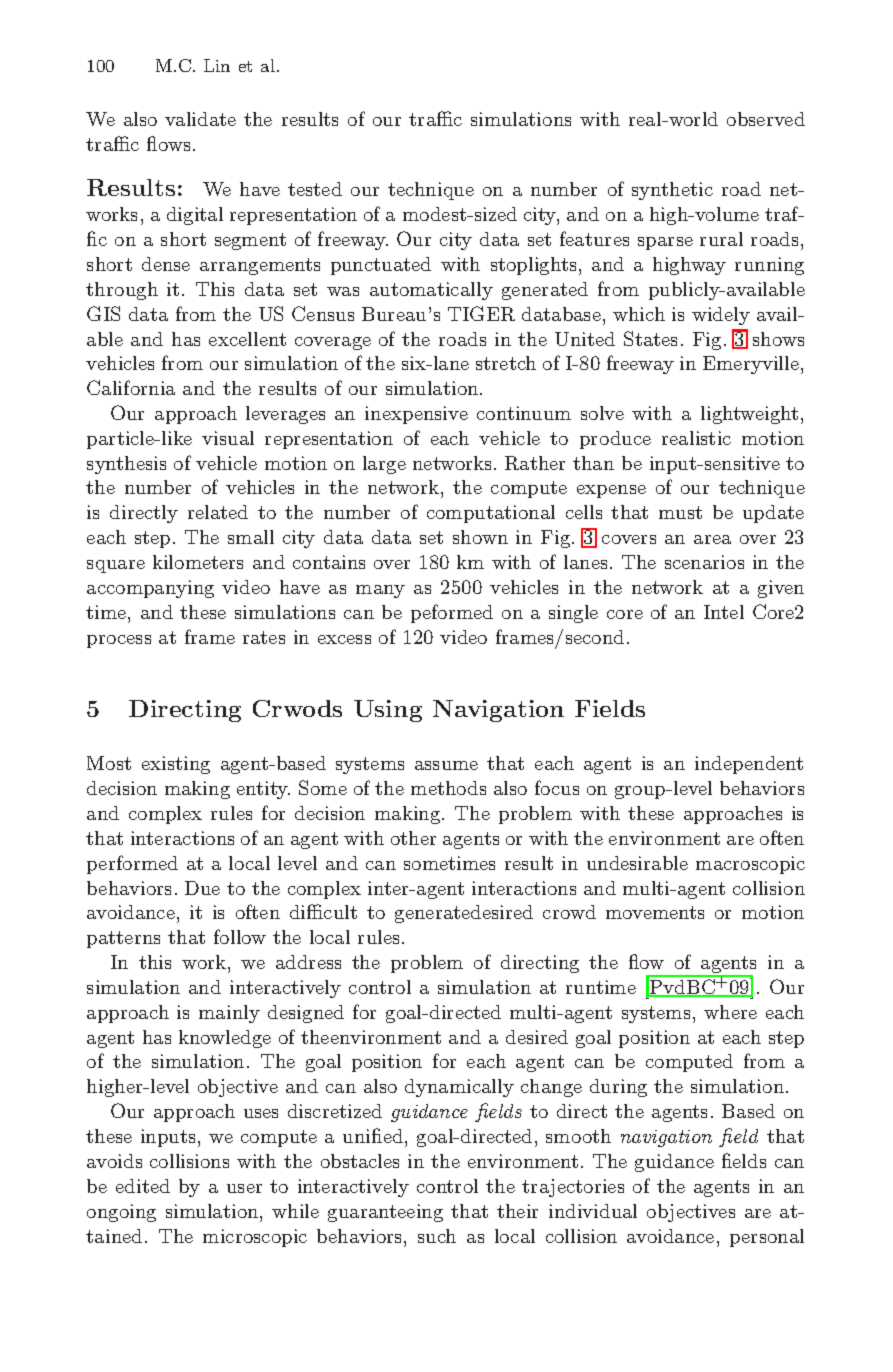  What do you see at coordinates (200, 119) in the image?
I see `validate` at bounding box center [200, 119].
